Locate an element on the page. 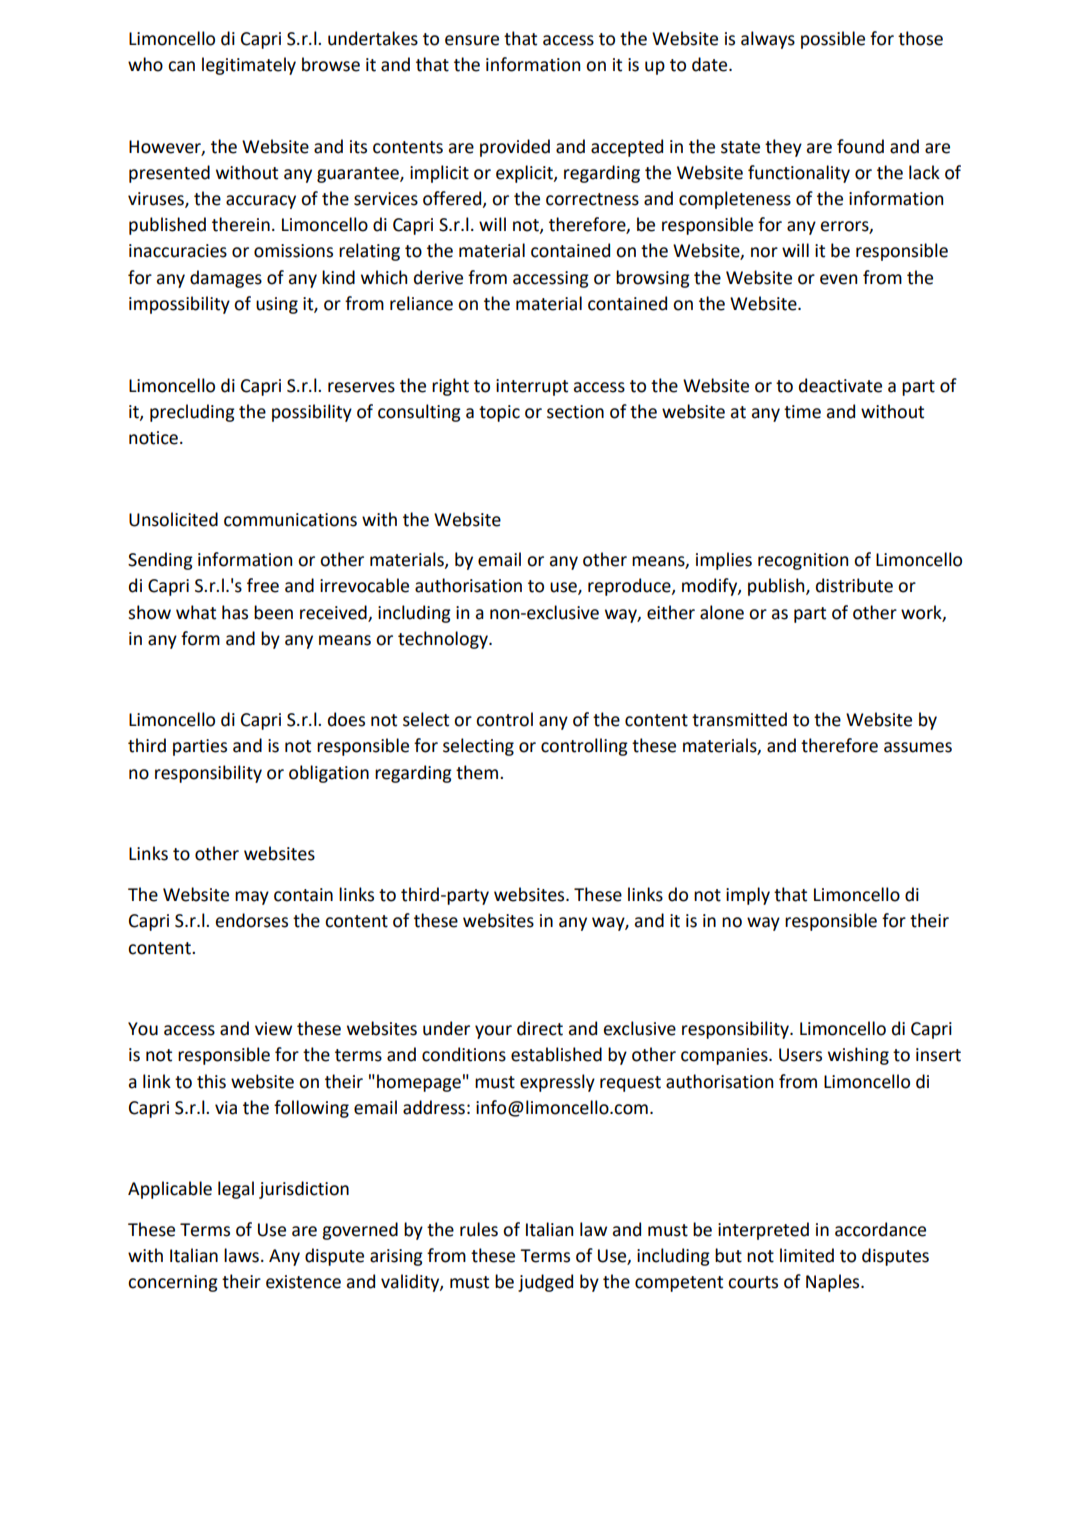  possible is located at coordinates (833, 40).
